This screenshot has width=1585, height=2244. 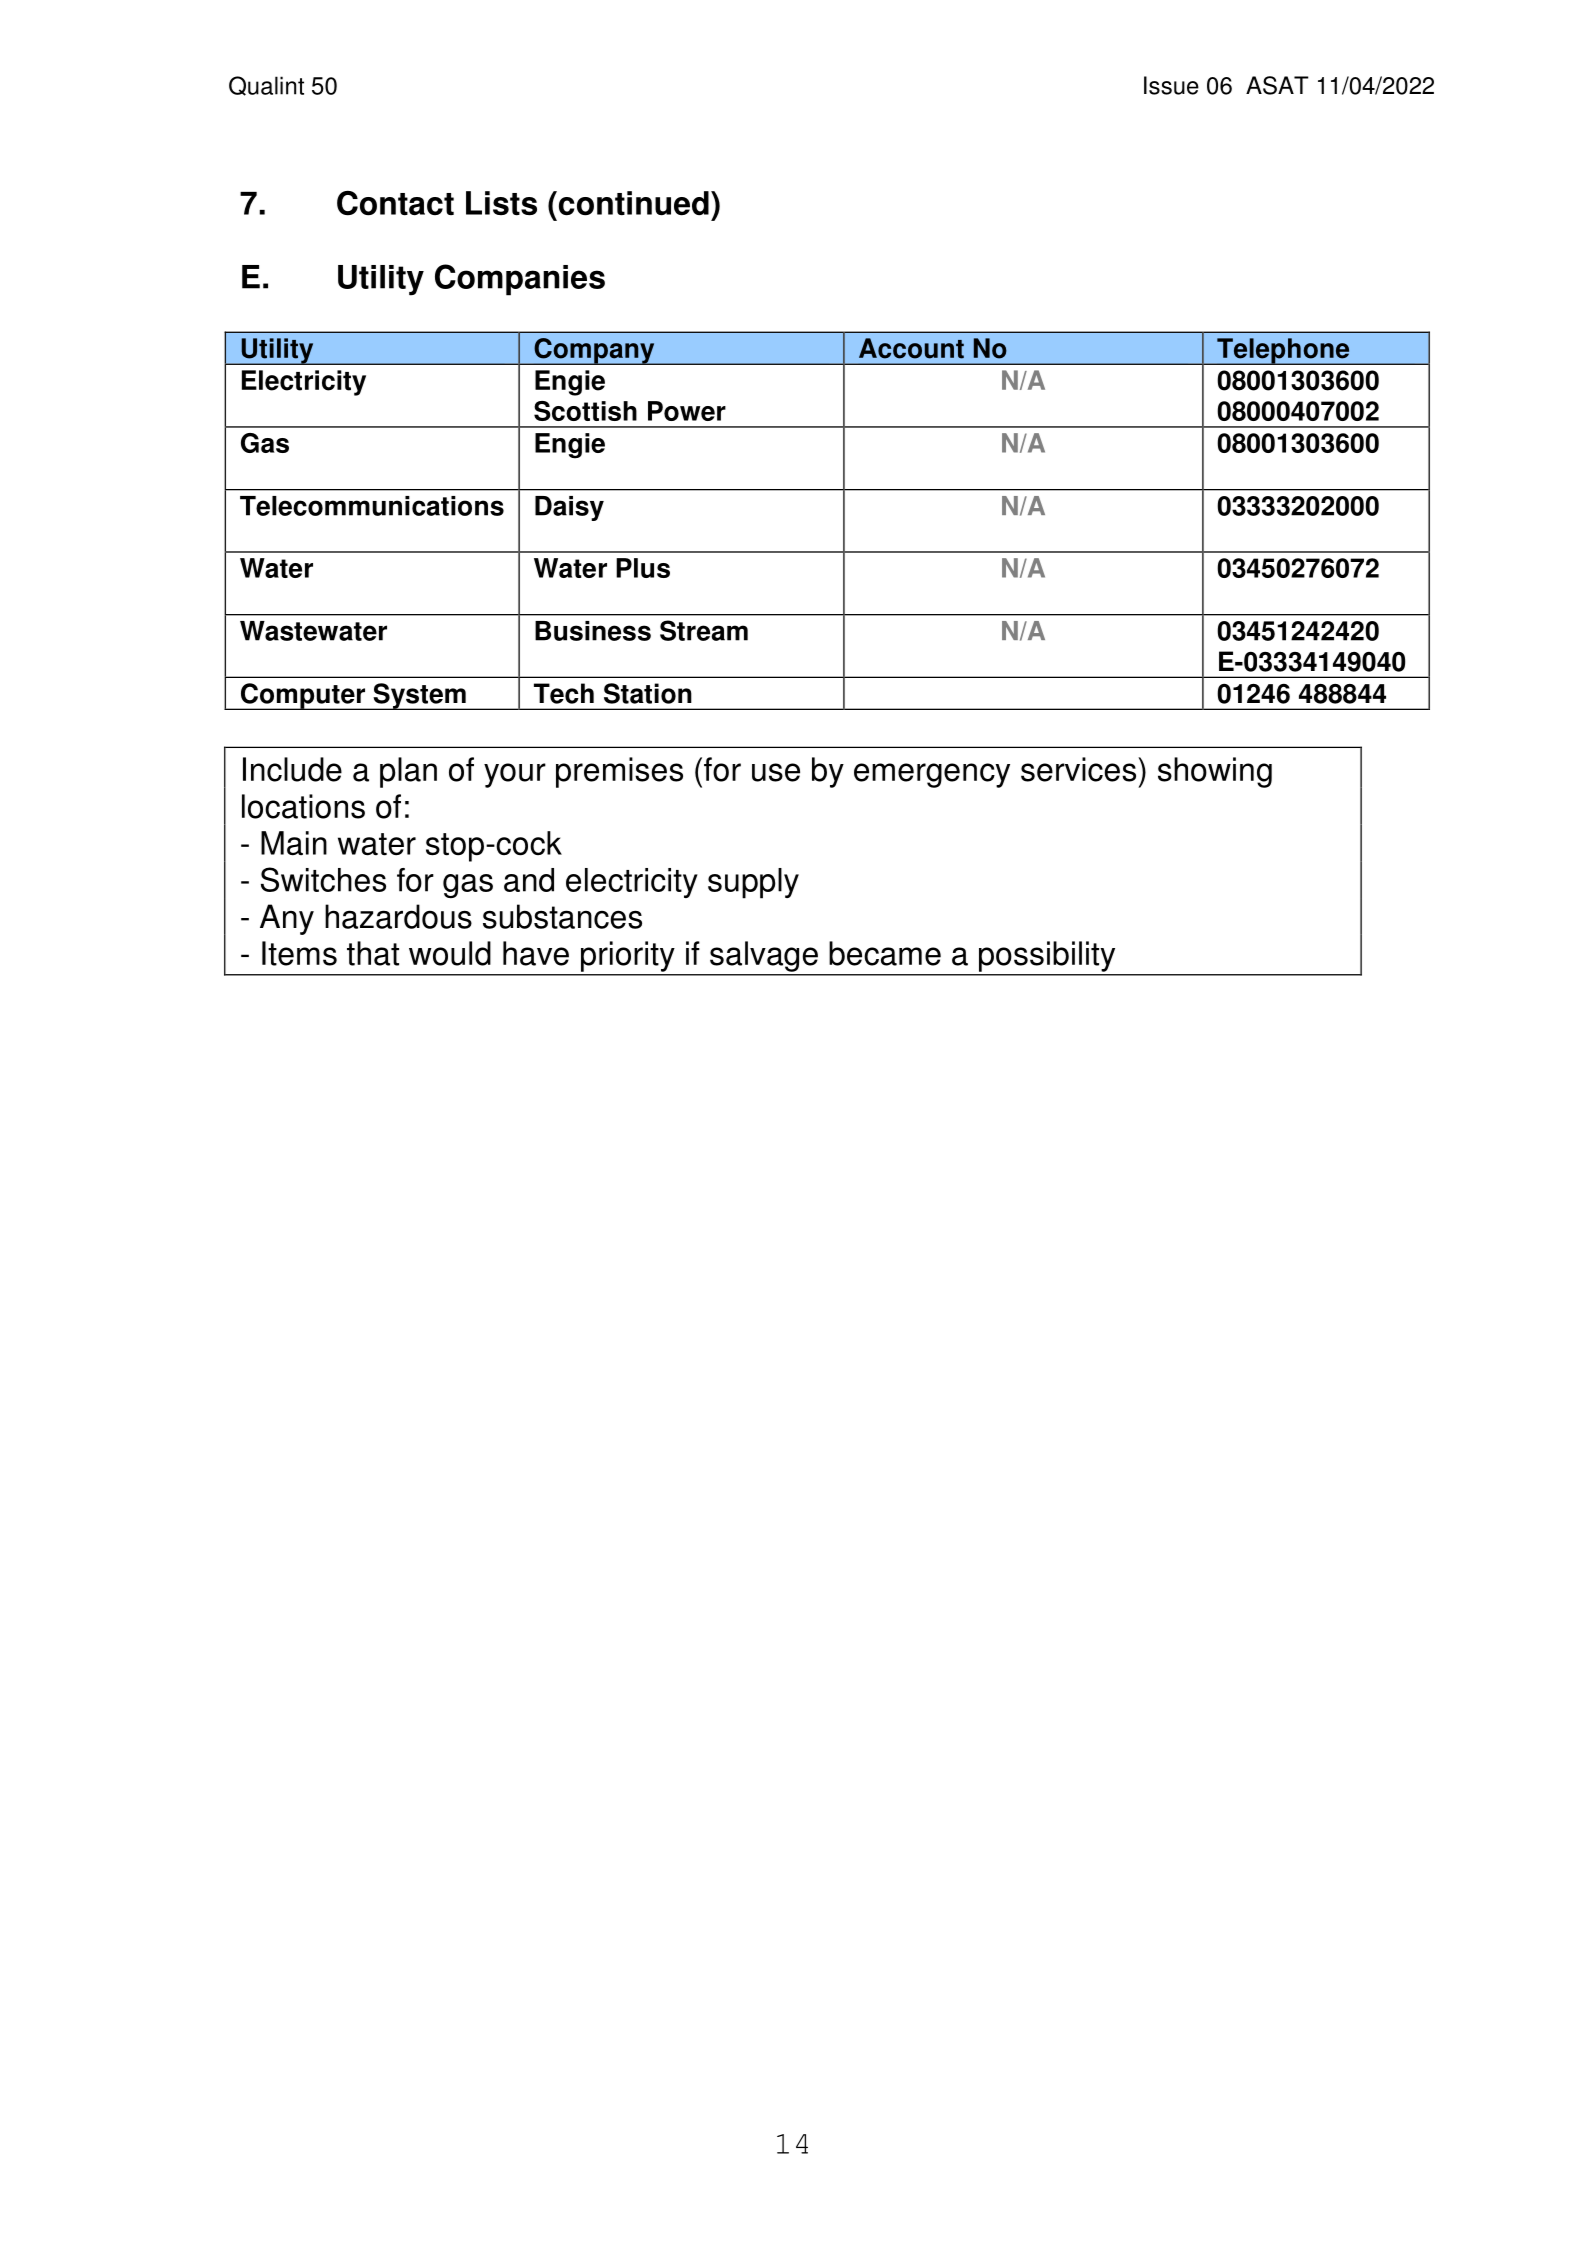 I want to click on Companies, so click(x=520, y=280).
